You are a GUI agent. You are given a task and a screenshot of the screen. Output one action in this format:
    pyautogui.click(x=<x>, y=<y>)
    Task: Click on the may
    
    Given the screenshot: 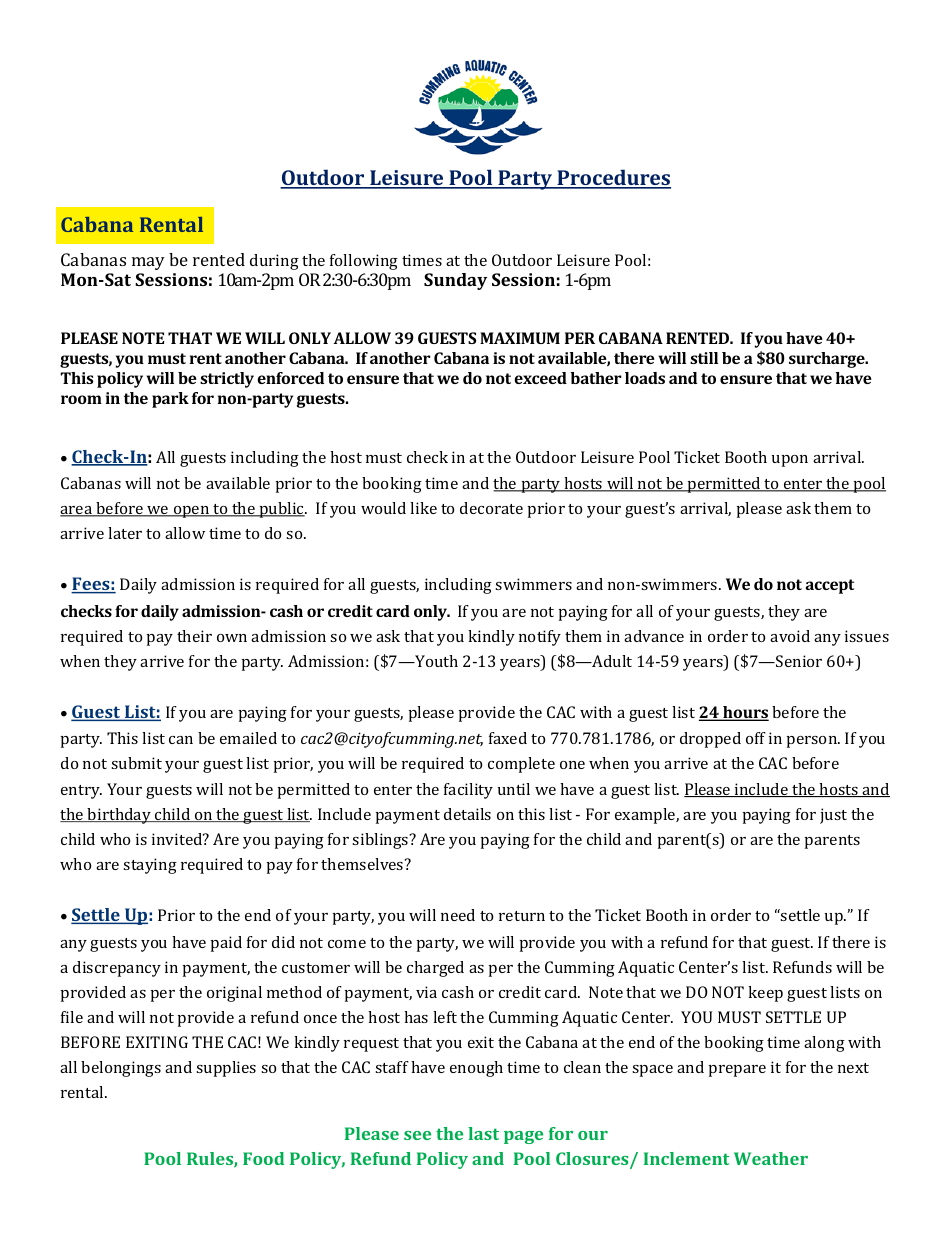 What is the action you would take?
    pyautogui.click(x=148, y=263)
